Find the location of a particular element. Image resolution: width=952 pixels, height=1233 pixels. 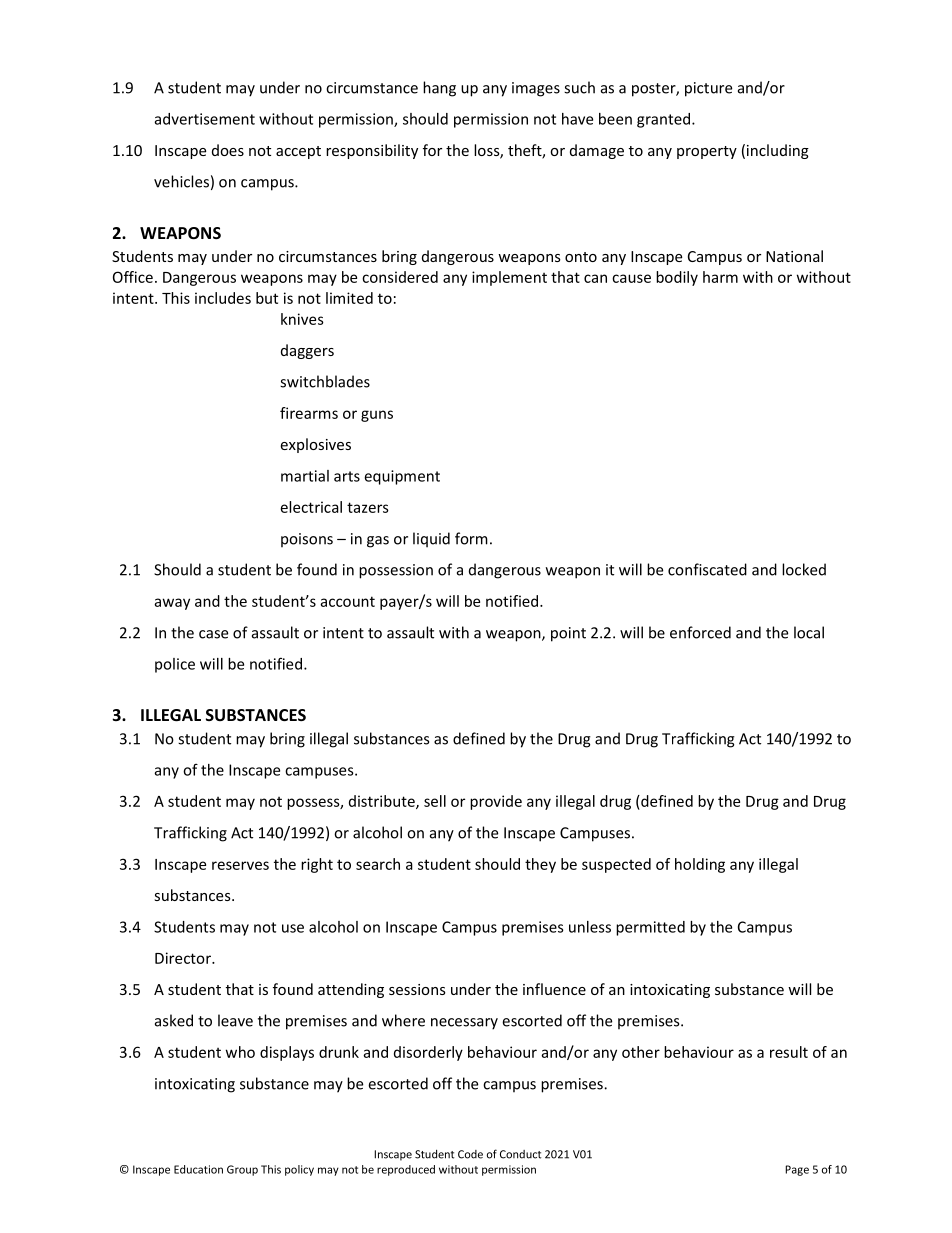

enforced is located at coordinates (700, 632).
